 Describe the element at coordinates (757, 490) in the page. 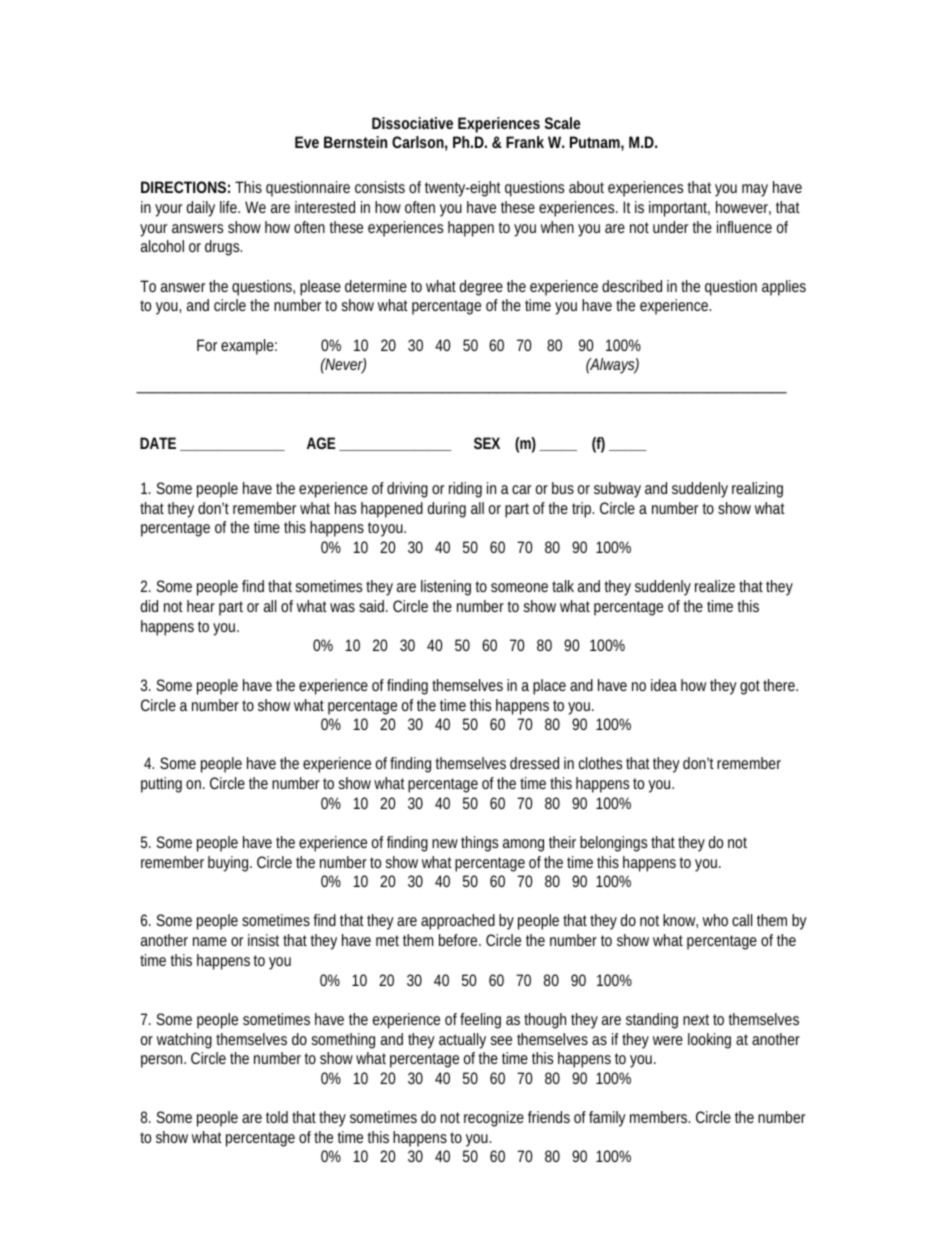

I see `realizing` at that location.
